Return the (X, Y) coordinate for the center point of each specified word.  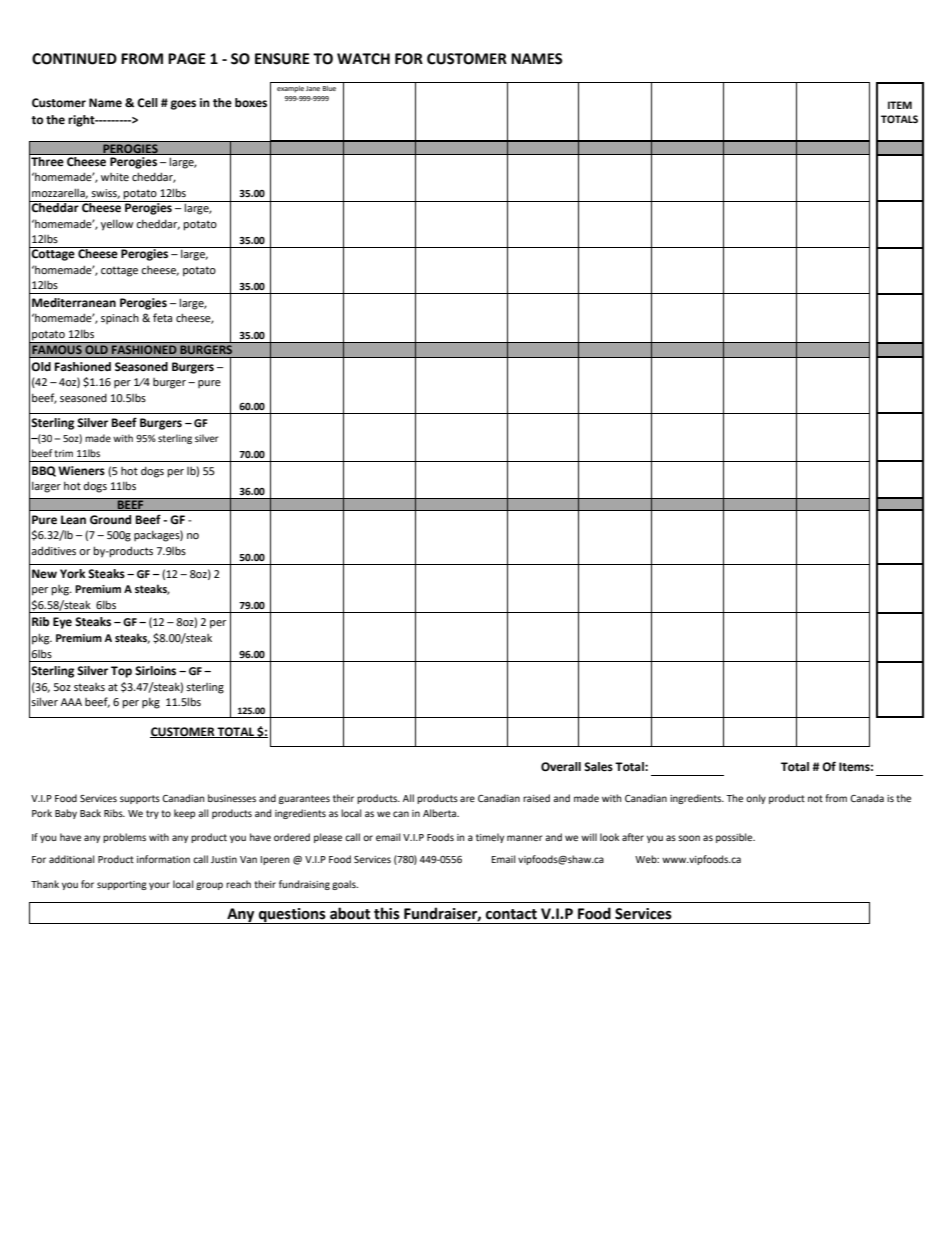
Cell (147, 103)
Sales (598, 767)
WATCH (363, 59)
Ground (110, 520)
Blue (329, 88)
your (159, 886)
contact (511, 914)
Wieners (81, 471)
